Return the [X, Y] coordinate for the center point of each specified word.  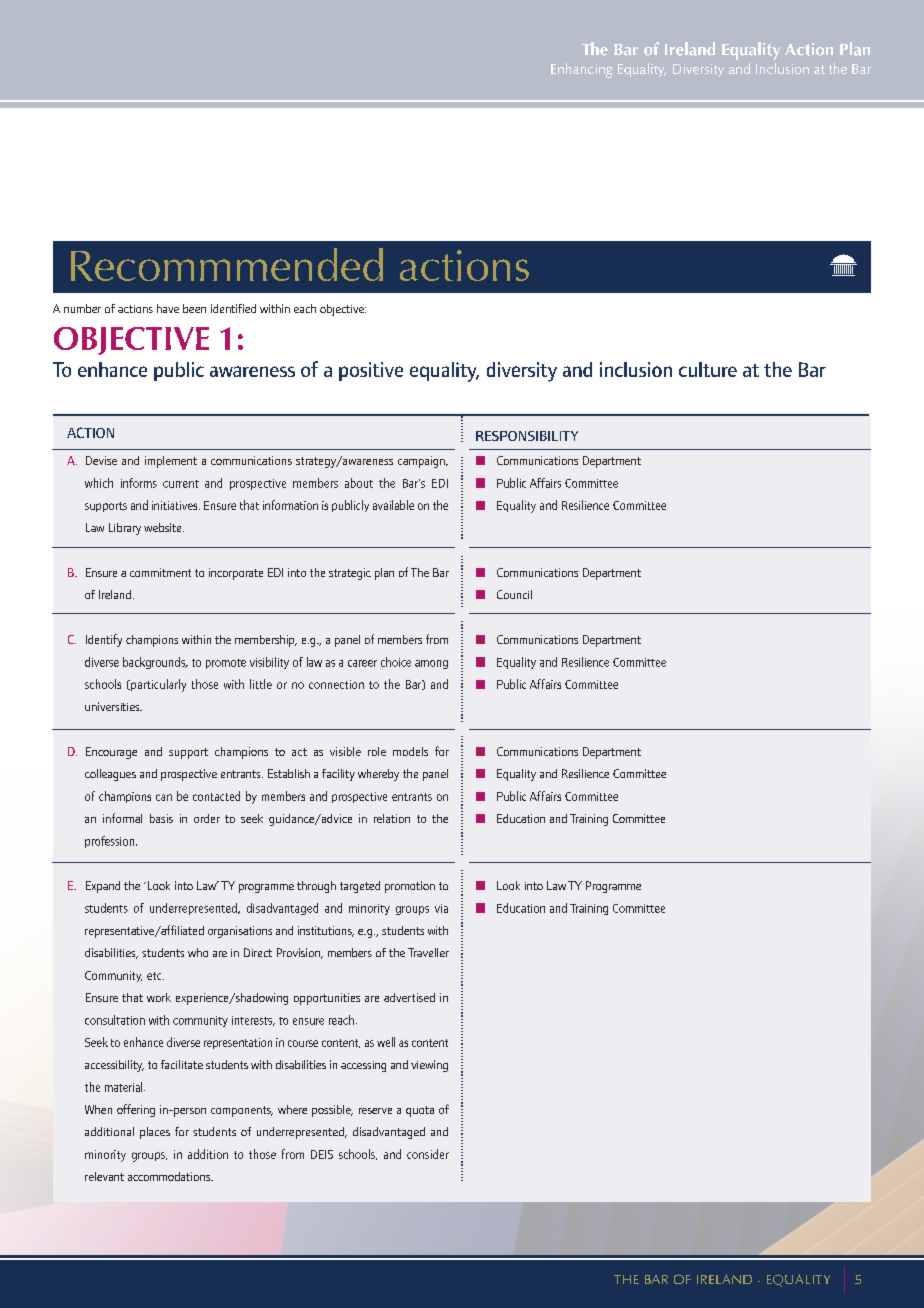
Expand [103, 887]
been [194, 308]
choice [396, 662]
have [168, 308]
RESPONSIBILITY [527, 436]
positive [371, 371]
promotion [410, 887]
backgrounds [155, 663]
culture [708, 369]
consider [428, 1154]
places [155, 1133]
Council [514, 594]
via [441, 908]
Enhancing [581, 70]
